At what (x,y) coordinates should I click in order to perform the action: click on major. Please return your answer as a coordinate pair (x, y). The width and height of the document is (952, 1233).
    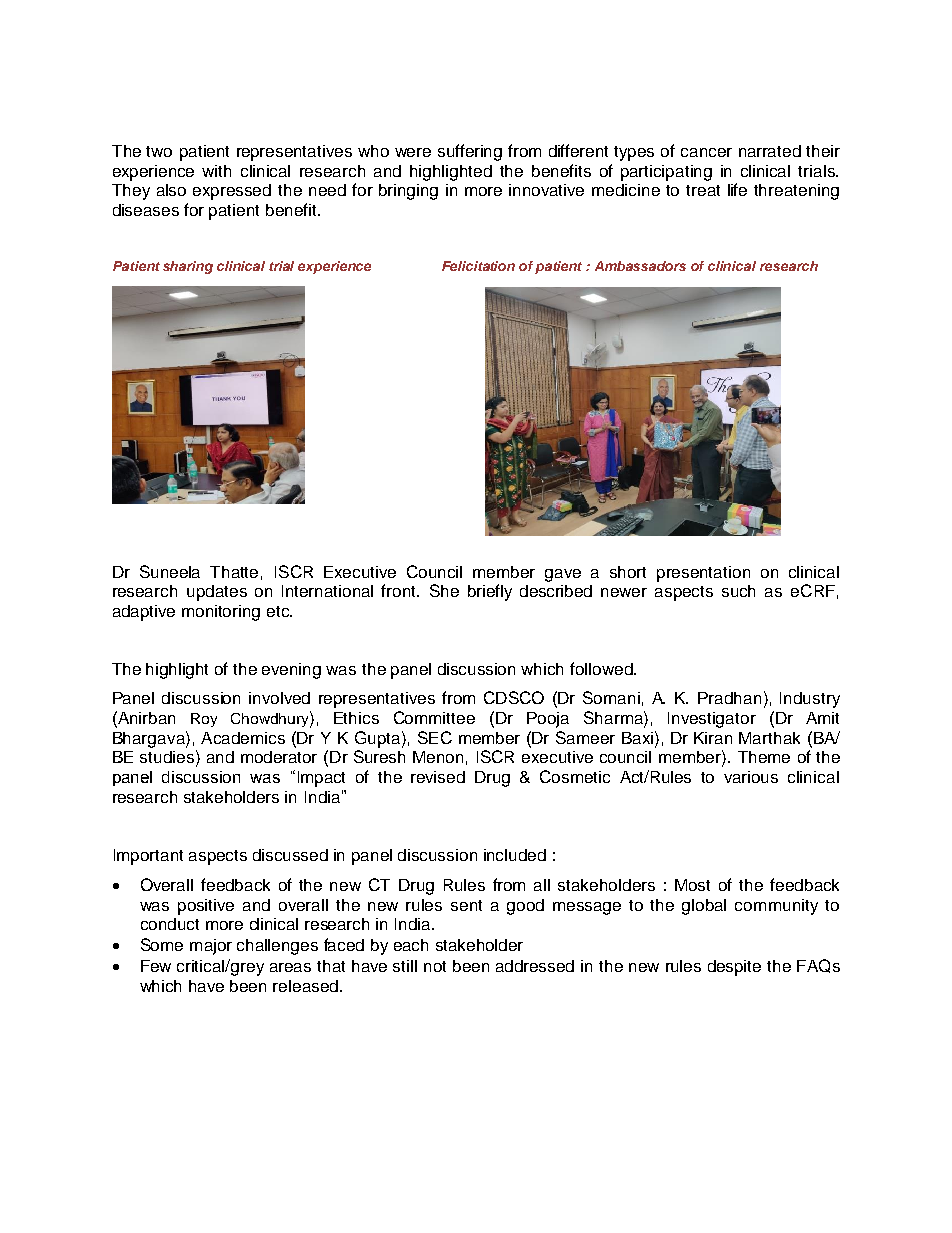
    Looking at the image, I should click on (211, 947).
